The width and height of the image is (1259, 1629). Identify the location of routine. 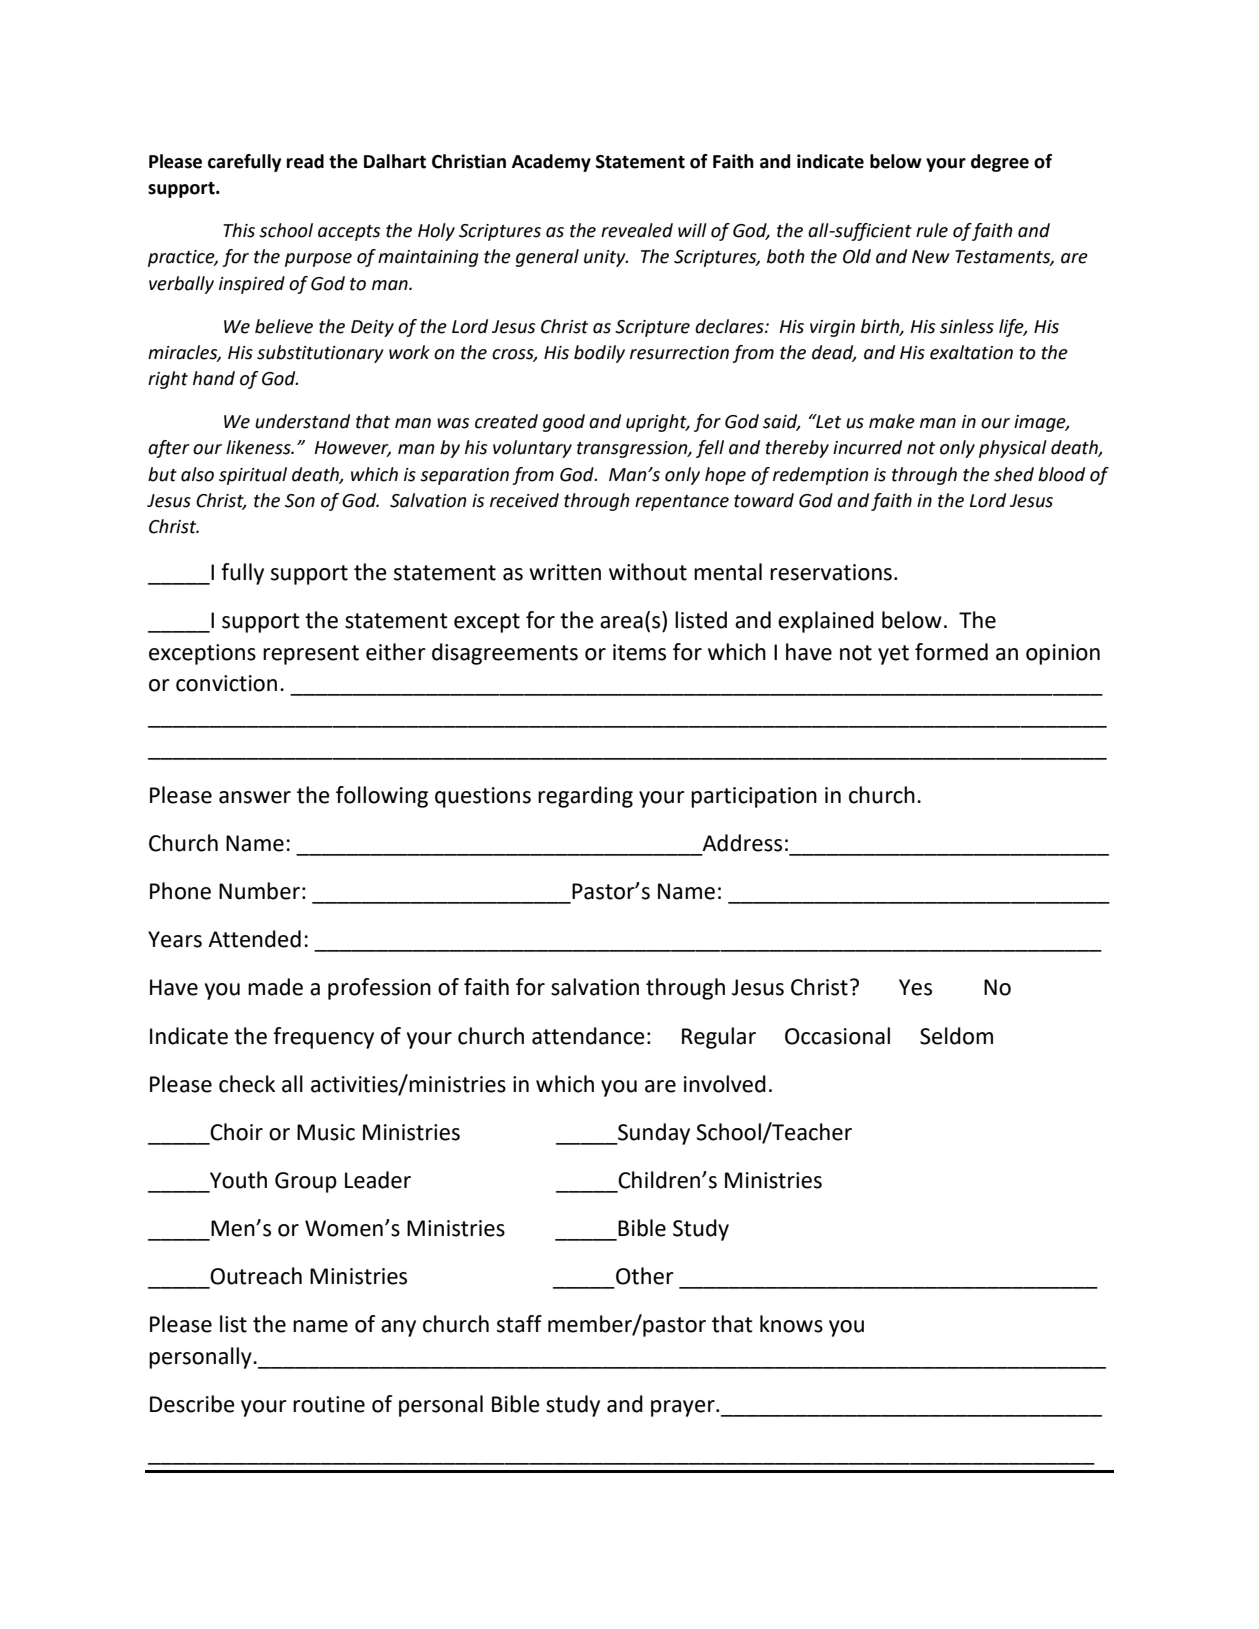
(329, 1404).
